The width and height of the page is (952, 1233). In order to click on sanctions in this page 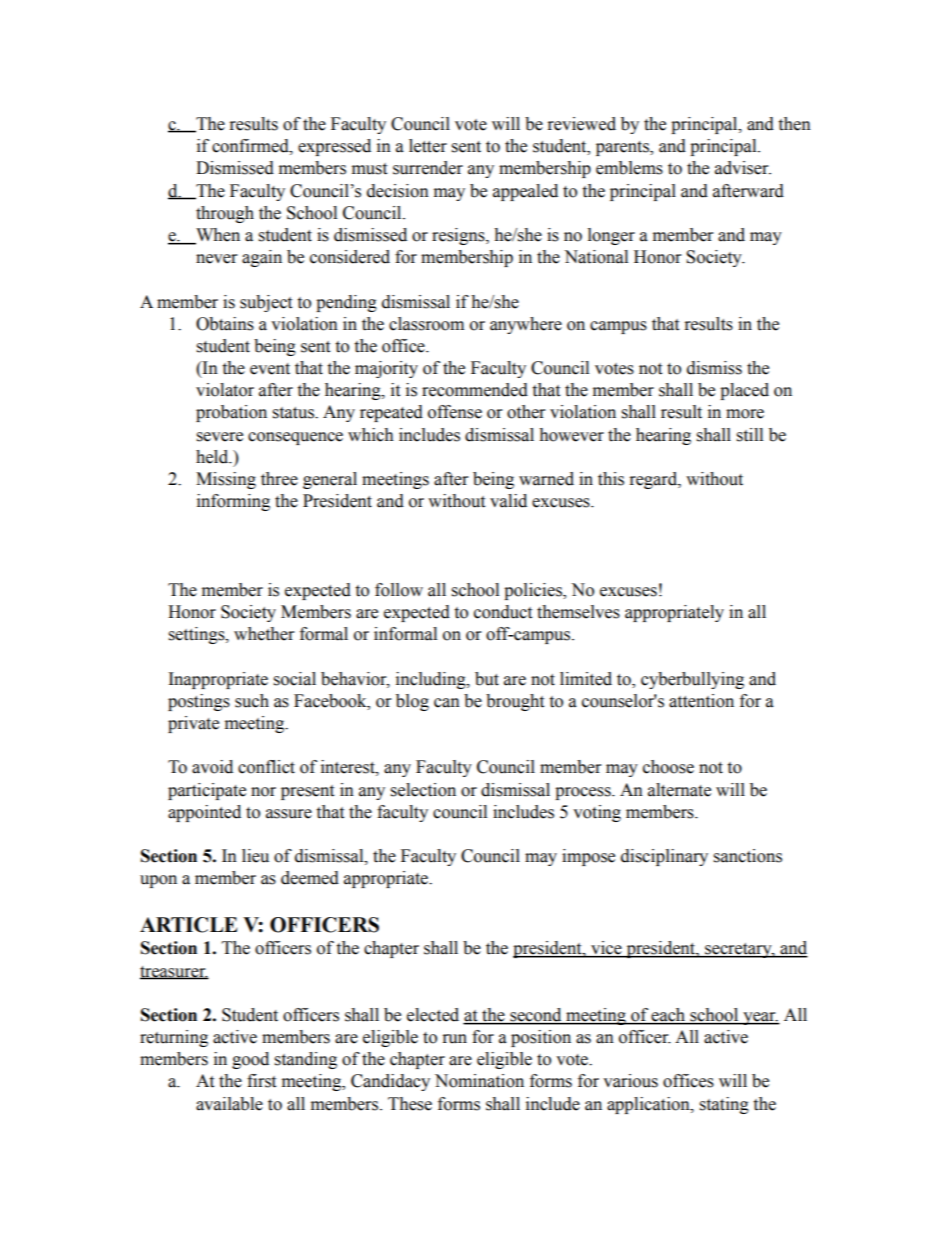, I will do `click(748, 856)`.
